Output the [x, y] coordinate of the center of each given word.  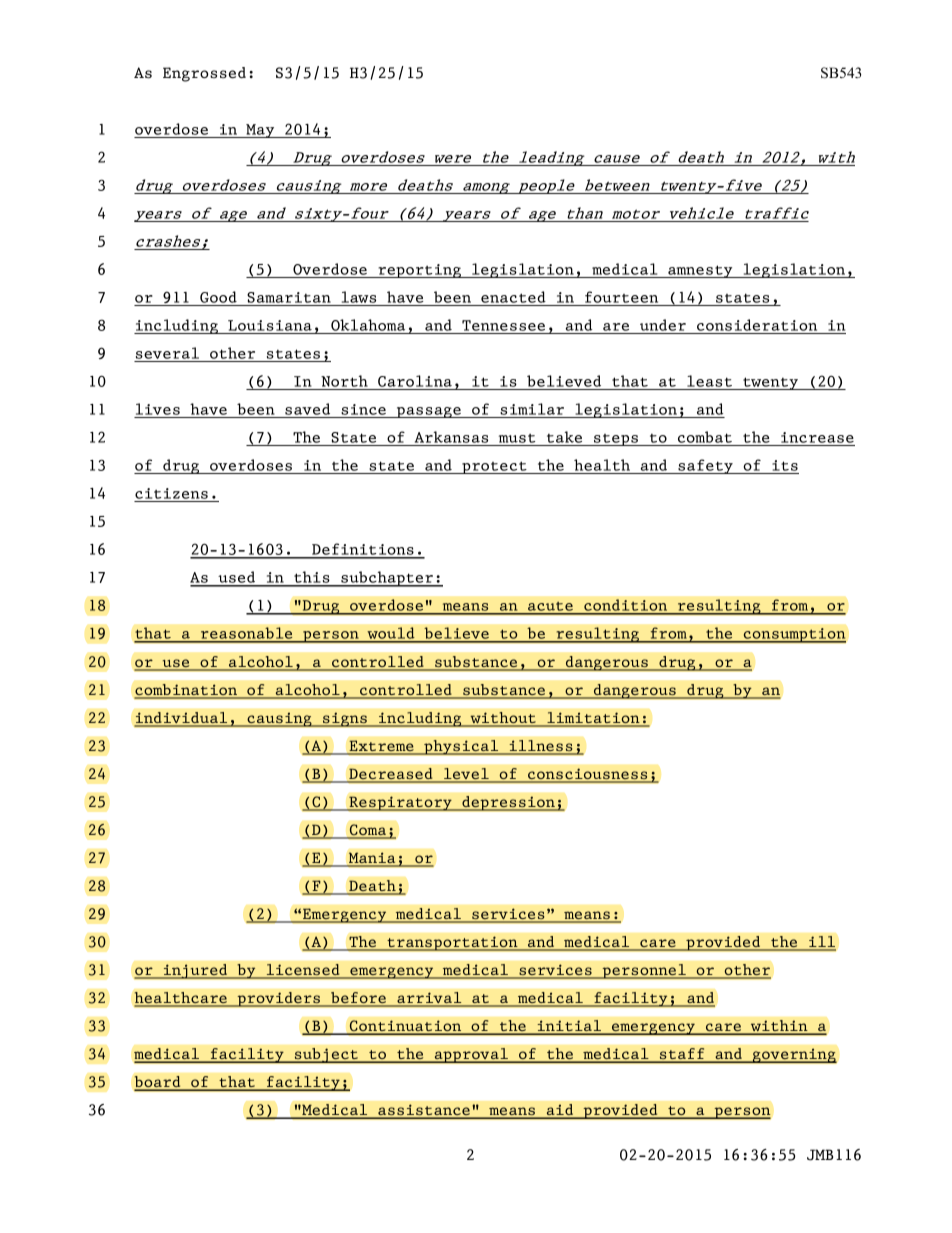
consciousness [588, 775]
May [260, 131]
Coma [368, 831]
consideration [757, 325]
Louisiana [270, 325]
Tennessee [503, 325]
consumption [793, 635]
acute [550, 608]
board [158, 1083]
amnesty [700, 271]
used [237, 578]
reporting [419, 271]
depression [508, 803]
